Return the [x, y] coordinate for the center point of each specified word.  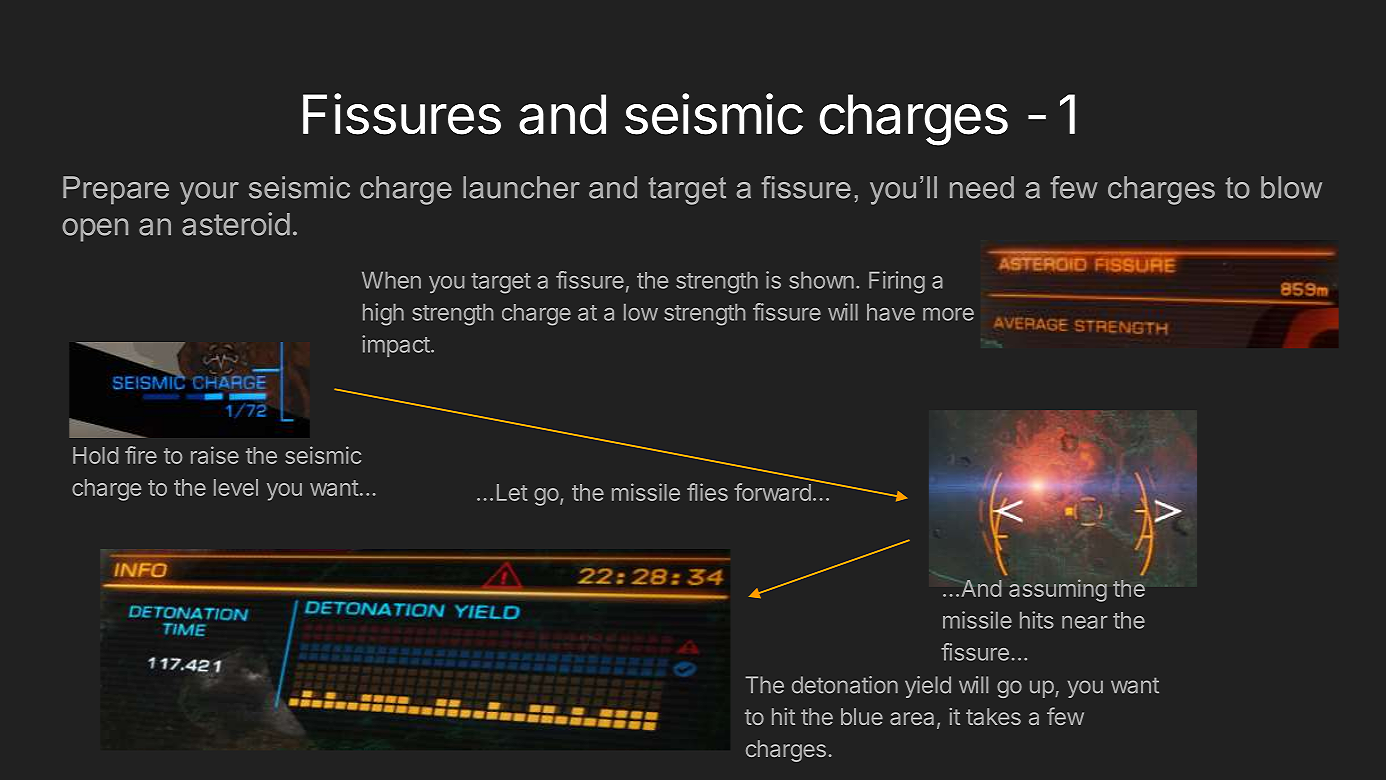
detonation [845, 685]
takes [993, 716]
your [209, 193]
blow [1291, 187]
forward [772, 492]
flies [707, 492]
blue [862, 716]
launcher [521, 187]
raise [215, 455]
